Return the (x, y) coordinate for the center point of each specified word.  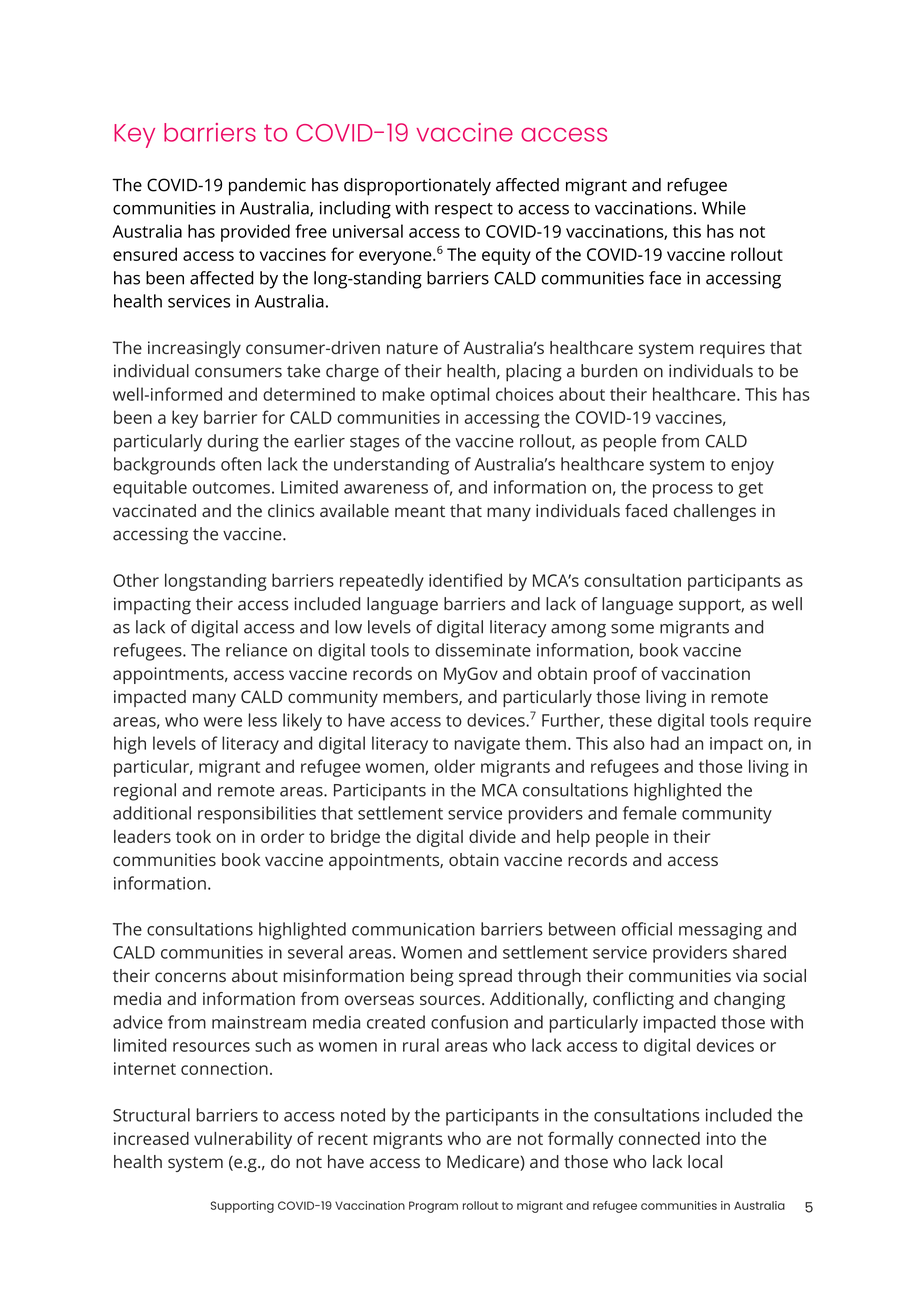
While (724, 208)
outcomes (231, 488)
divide (492, 836)
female (650, 813)
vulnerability (243, 1140)
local (705, 1161)
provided (255, 233)
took (193, 836)
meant (420, 511)
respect (464, 211)
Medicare (484, 1163)
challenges (715, 512)
